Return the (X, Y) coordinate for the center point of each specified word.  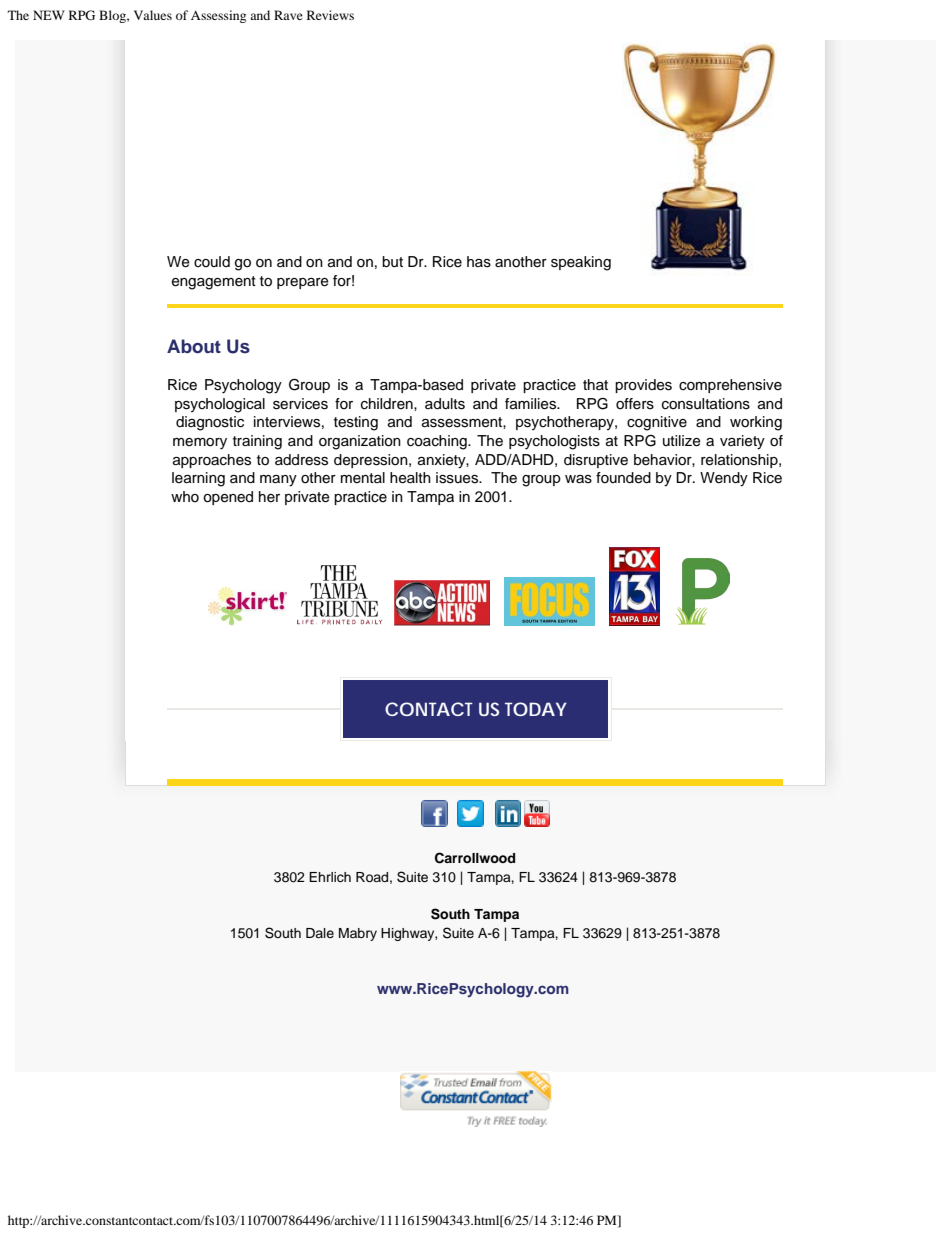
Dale (320, 933)
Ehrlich (330, 877)
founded (623, 478)
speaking (581, 263)
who (185, 497)
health (410, 478)
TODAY (536, 709)
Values (153, 15)
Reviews (330, 15)
